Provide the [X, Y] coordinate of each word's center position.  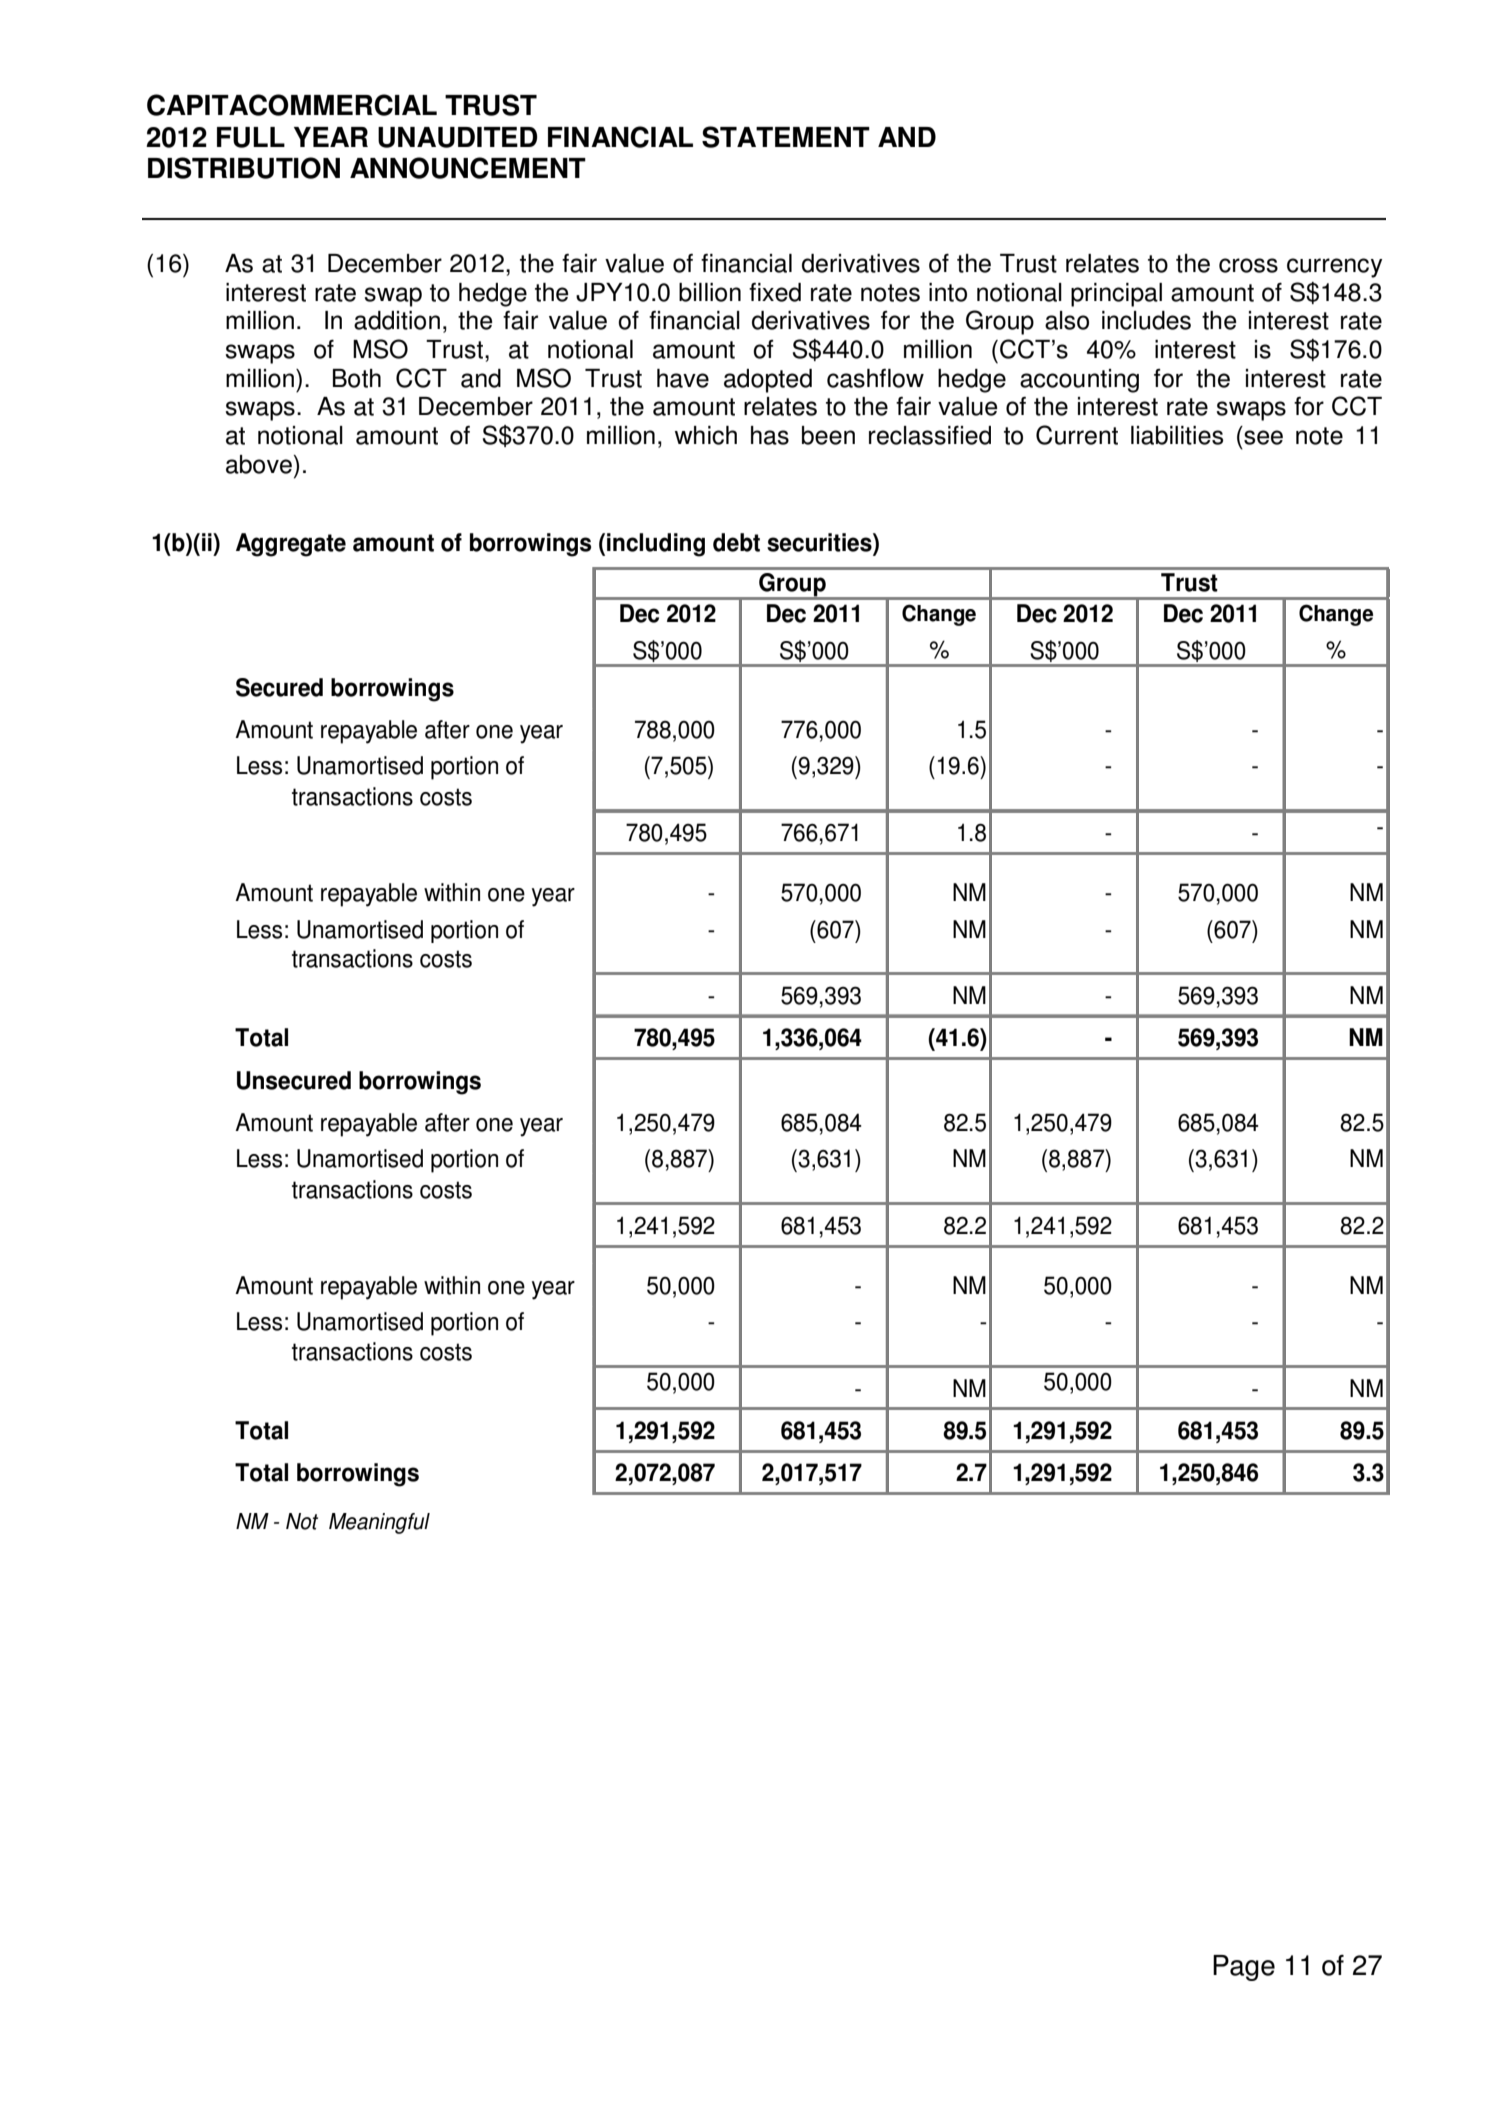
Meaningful [379, 1523]
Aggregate [291, 545]
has [770, 435]
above [259, 464]
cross [1248, 265]
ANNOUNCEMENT [468, 168]
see [1263, 437]
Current [1077, 435]
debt [736, 542]
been [828, 435]
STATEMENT [786, 137]
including [656, 545]
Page [1244, 1968]
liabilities [1177, 435]
